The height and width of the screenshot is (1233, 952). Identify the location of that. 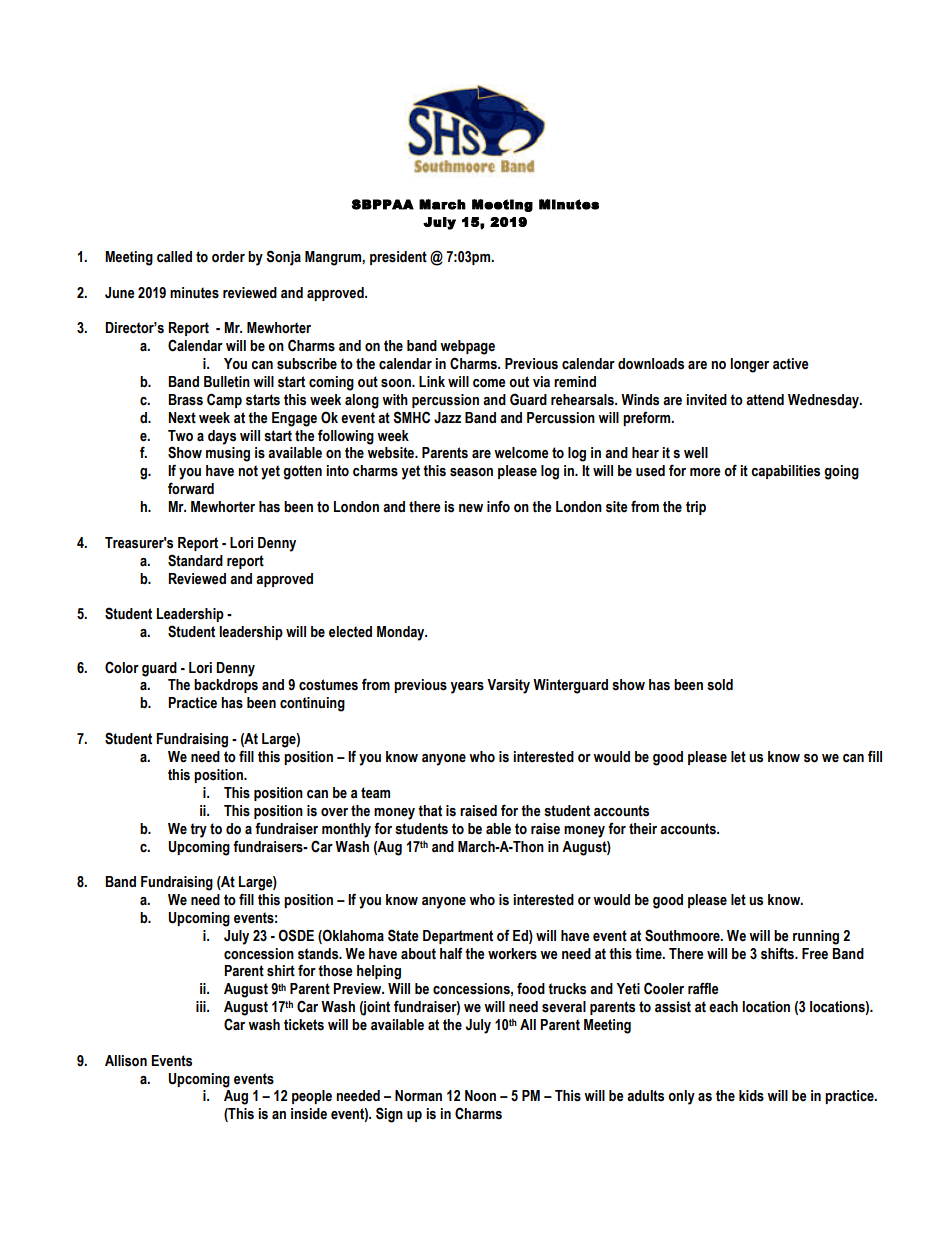
(430, 811).
